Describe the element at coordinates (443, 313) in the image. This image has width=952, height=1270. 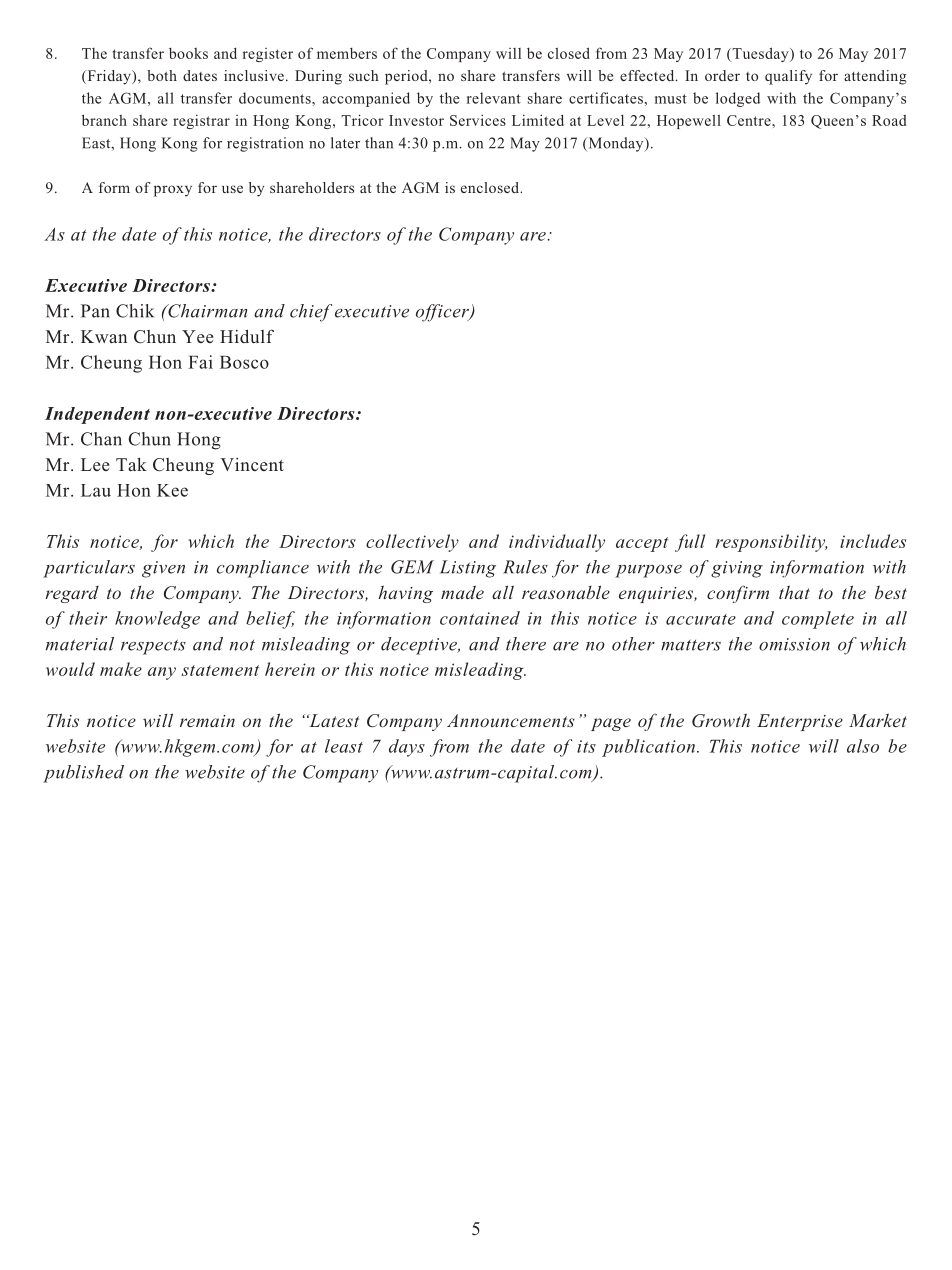
I see `officer` at that location.
